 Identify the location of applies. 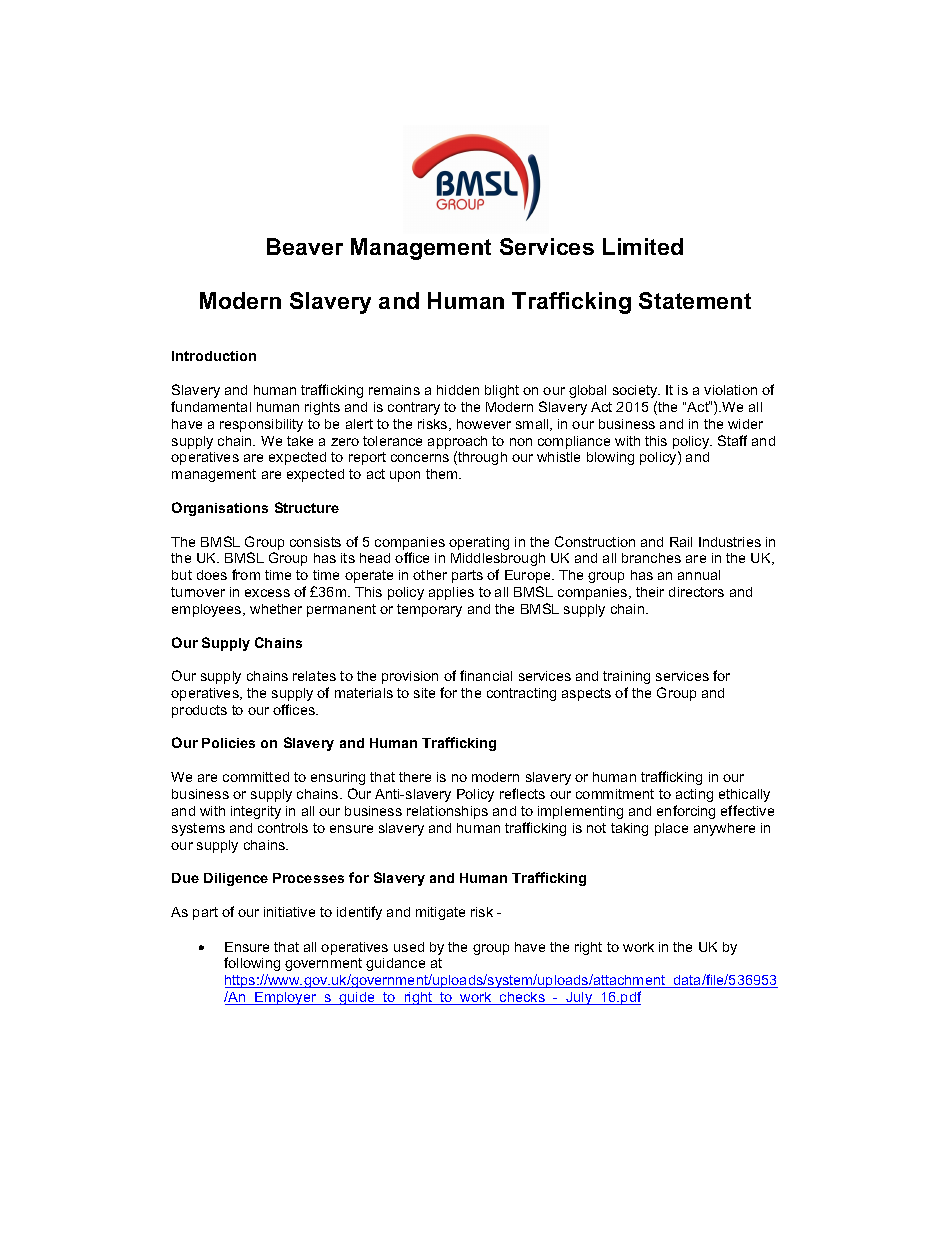
(451, 593).
